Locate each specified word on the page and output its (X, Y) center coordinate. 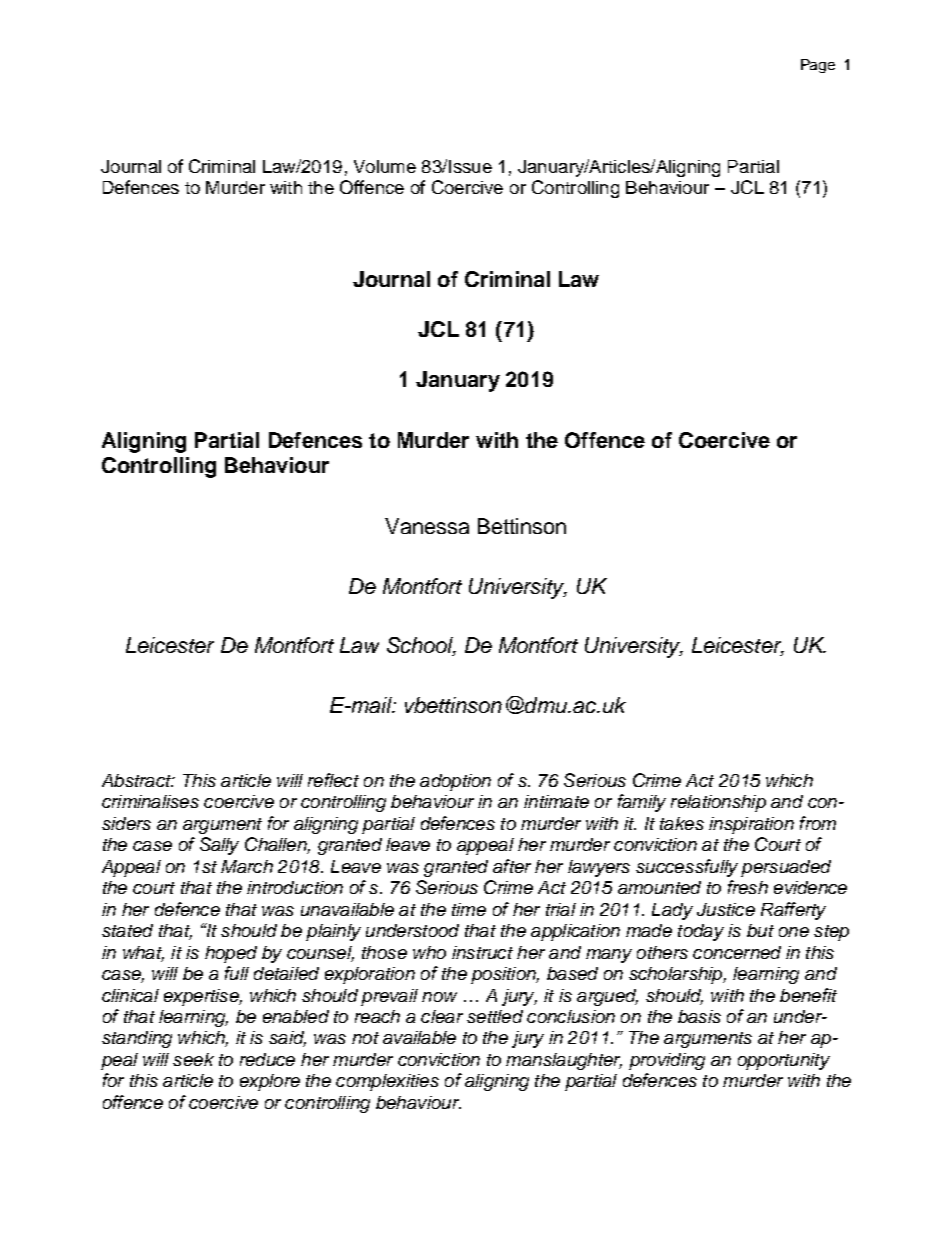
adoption (455, 782)
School (421, 646)
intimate (556, 801)
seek (193, 1059)
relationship (718, 803)
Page (818, 66)
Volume (385, 166)
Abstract (138, 780)
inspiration (751, 825)
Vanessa (427, 526)
